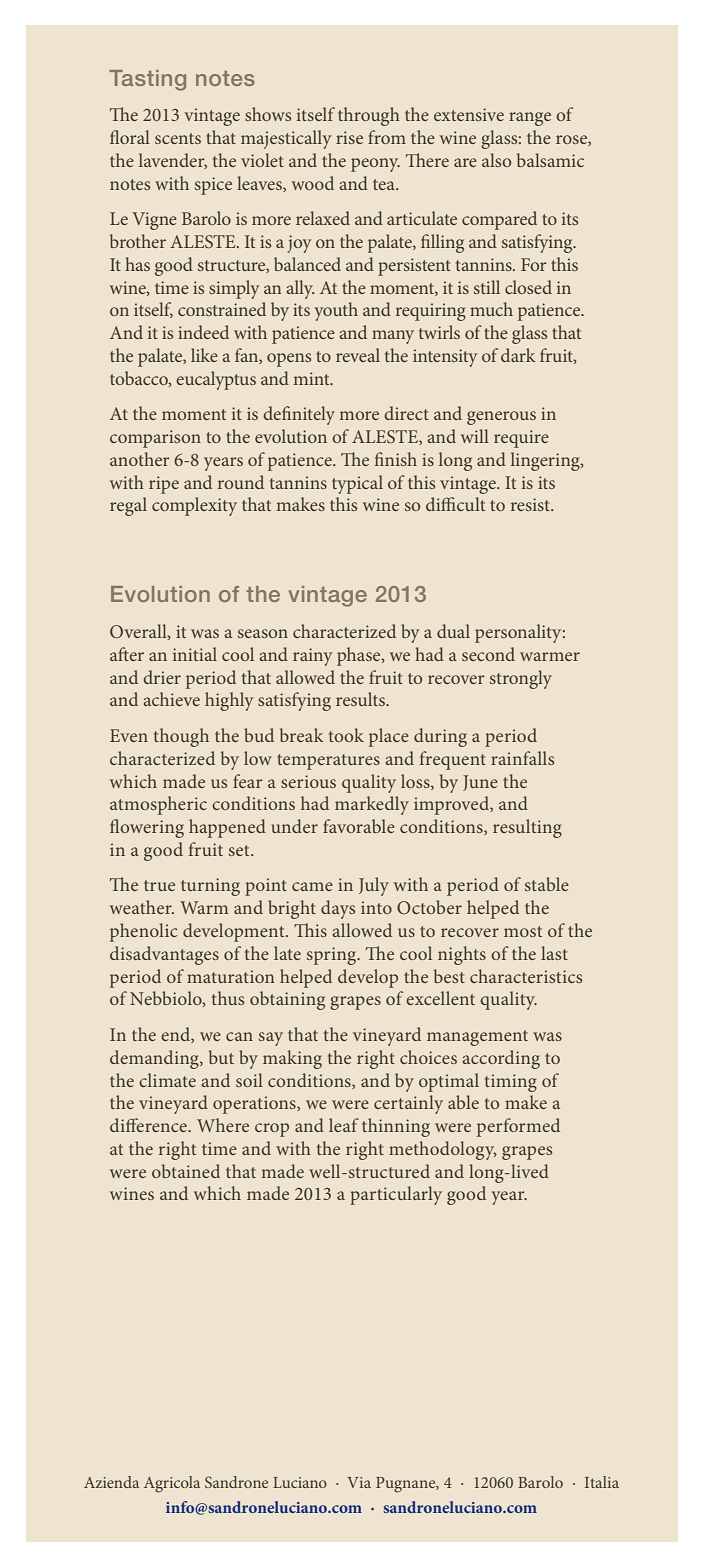 Image resolution: width=703 pixels, height=1568 pixels. Describe the element at coordinates (369, 116) in the page. I see `through` at that location.
